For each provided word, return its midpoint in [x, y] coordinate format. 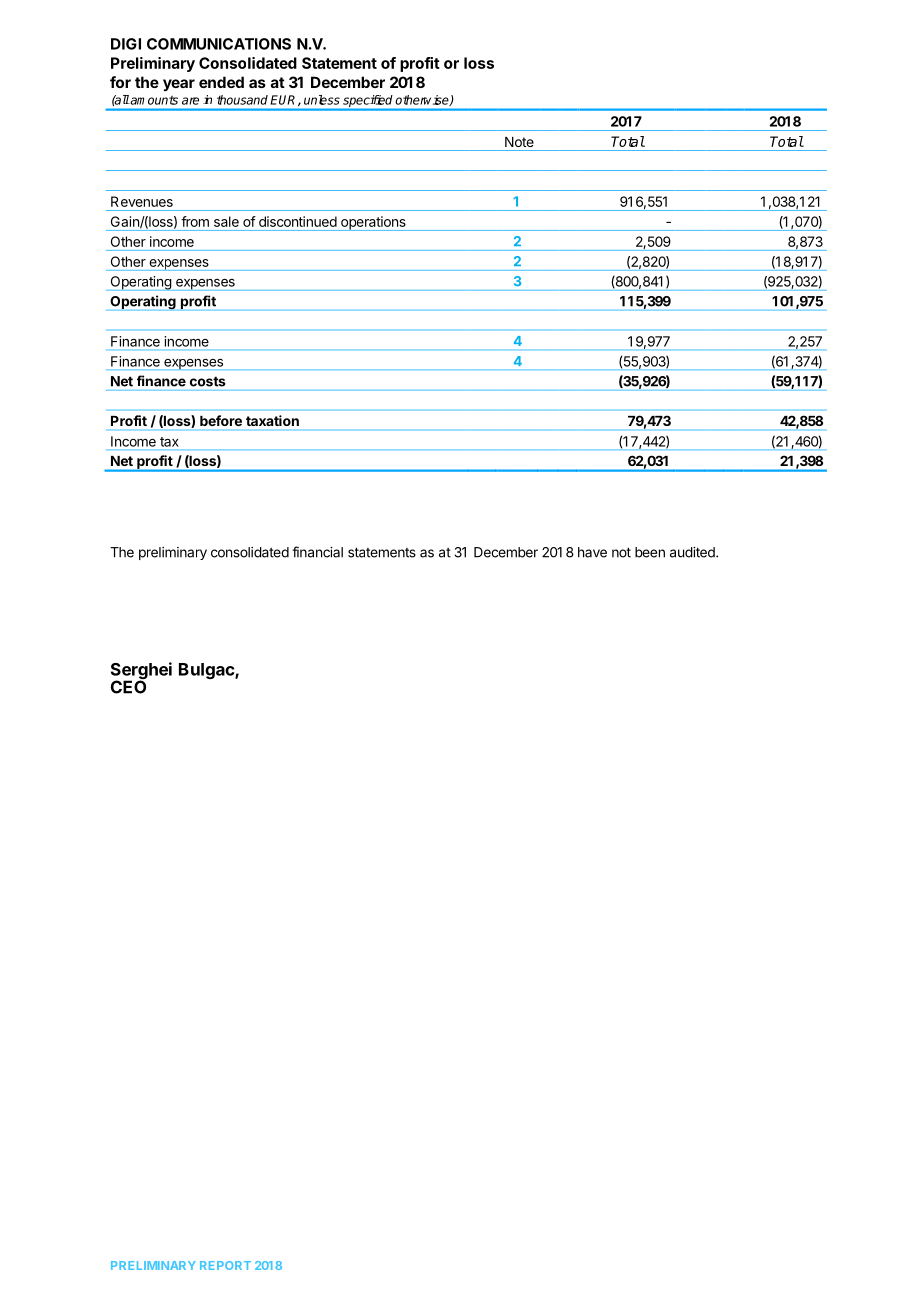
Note [519, 142]
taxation [272, 420]
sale [226, 221]
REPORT [225, 1265]
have [592, 552]
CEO [128, 686]
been [650, 552]
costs [207, 382]
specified [367, 101]
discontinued [298, 221]
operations [373, 223]
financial [317, 552]
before [221, 420]
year [179, 85]
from [195, 221]
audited [693, 552]
